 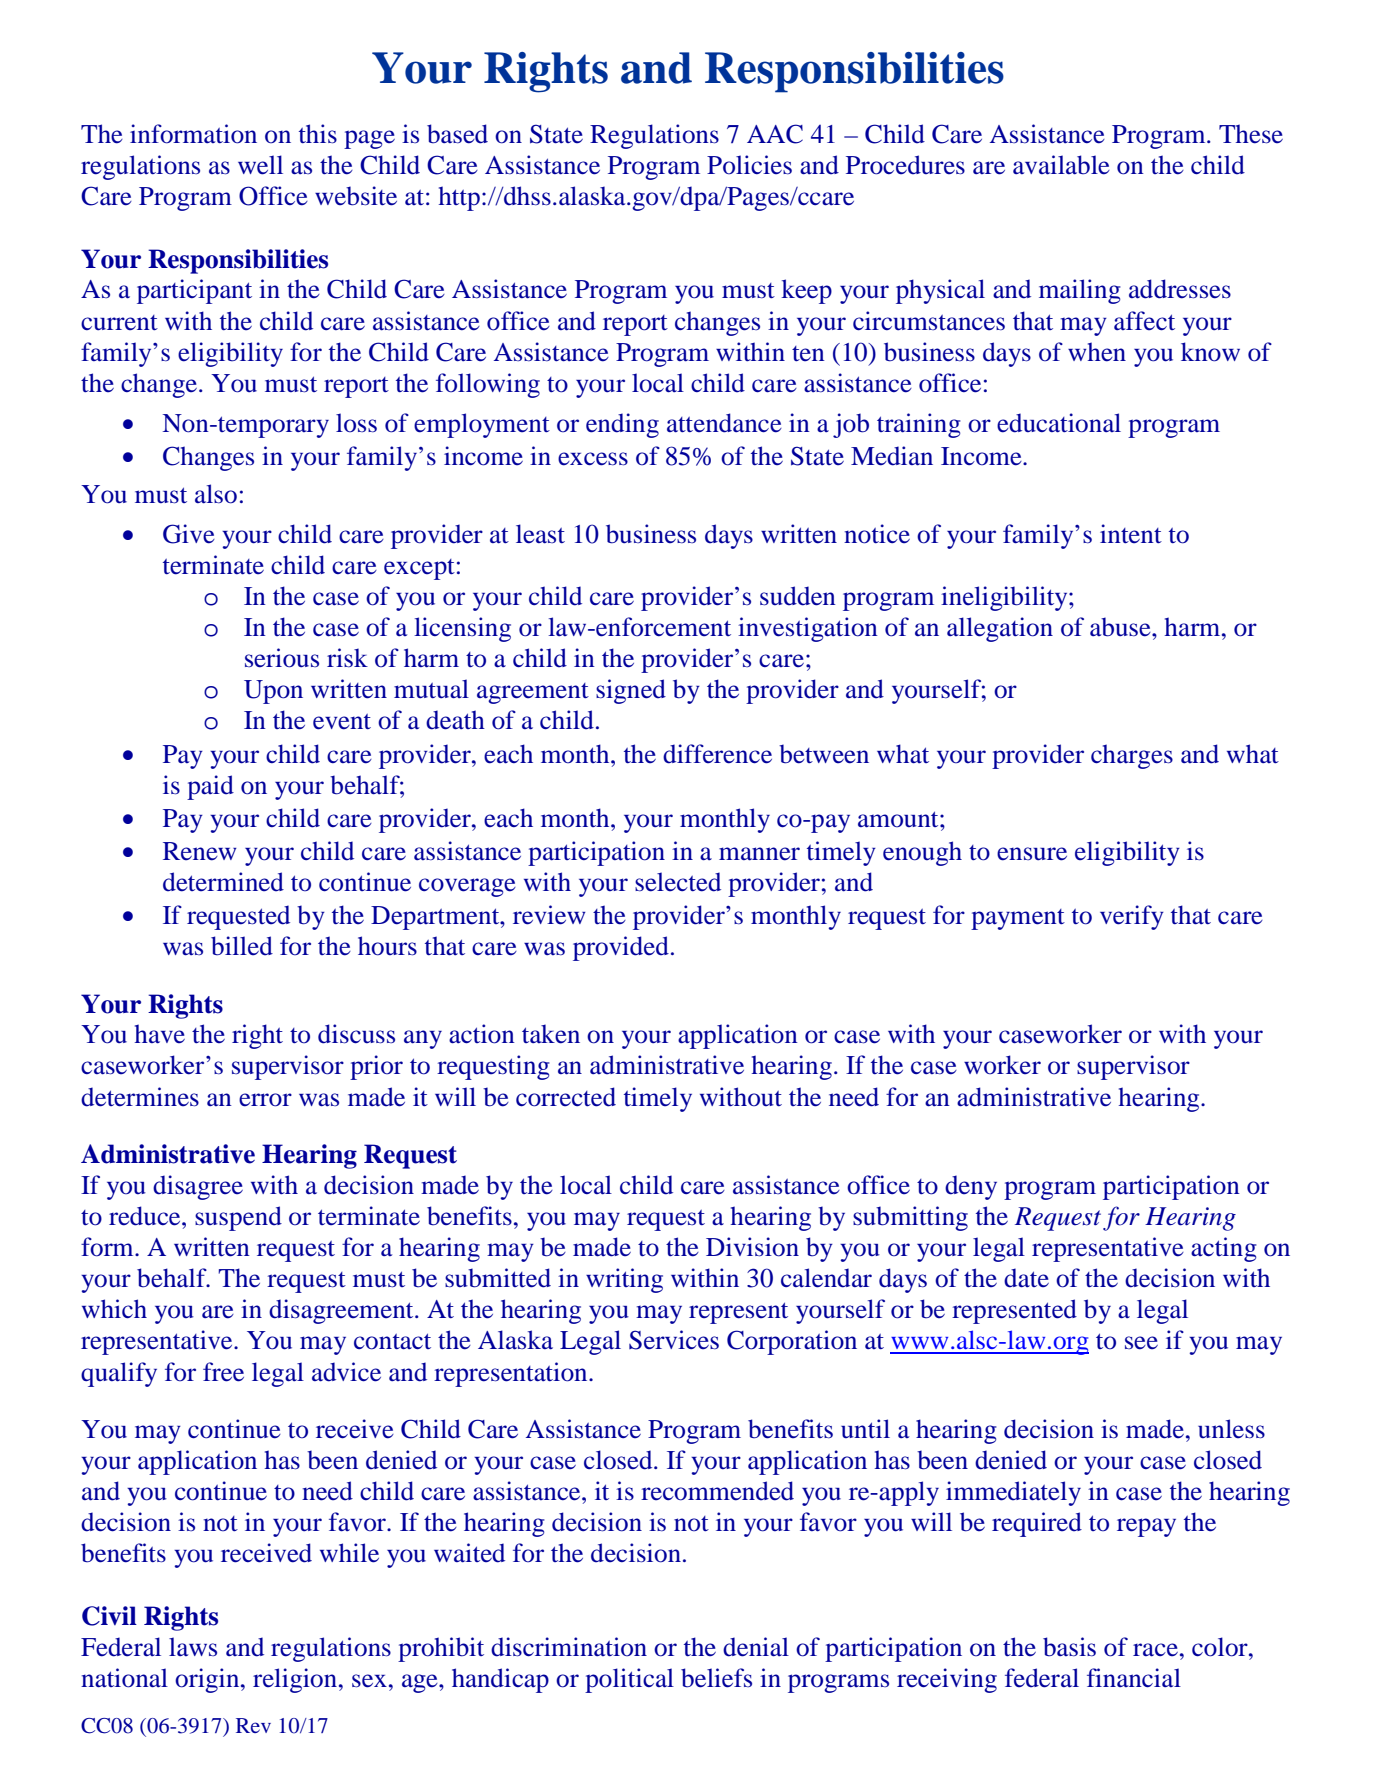 I want to click on race, so click(x=1155, y=1650).
